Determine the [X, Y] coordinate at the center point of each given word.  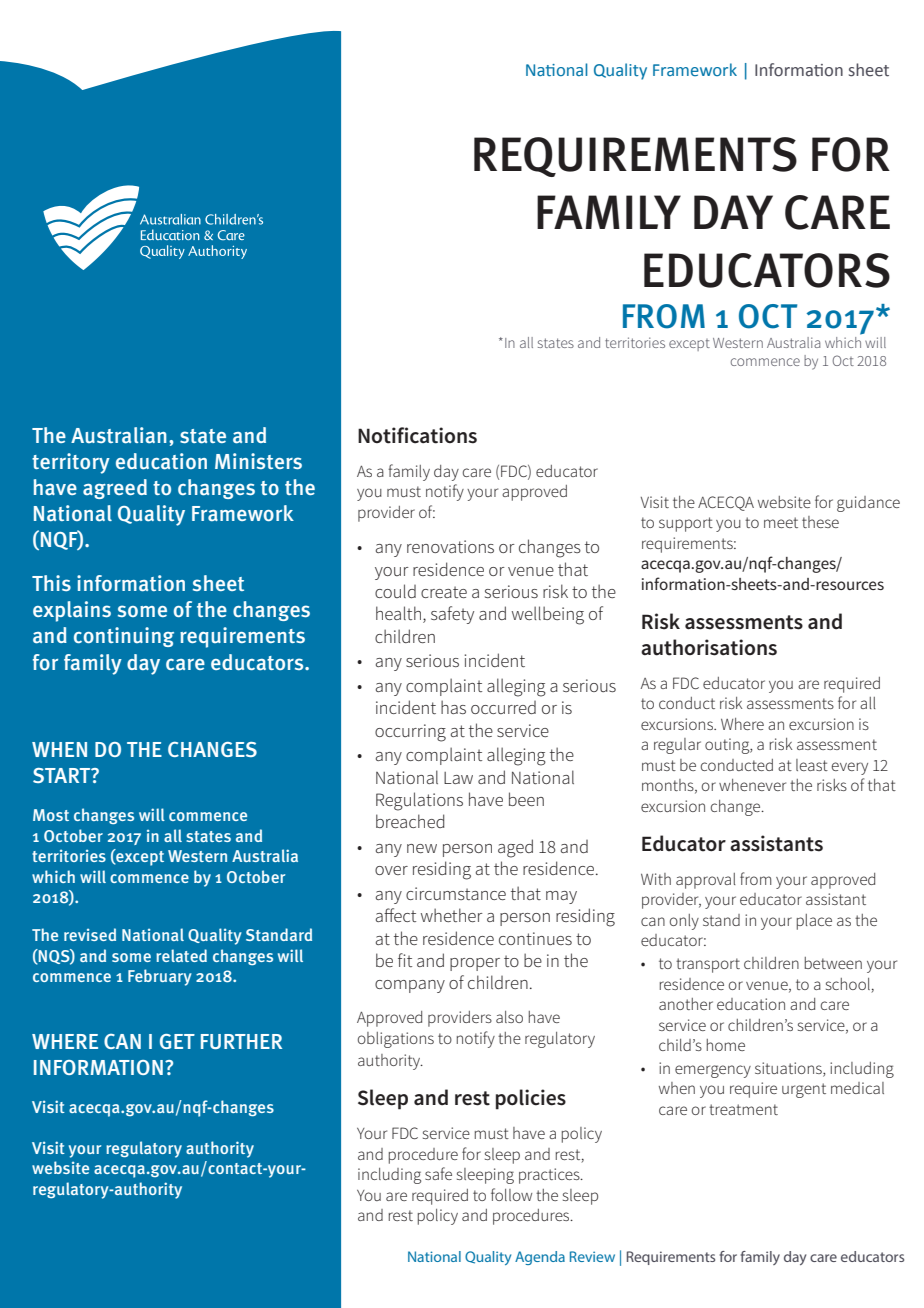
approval [706, 881]
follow [511, 1194]
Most [51, 815]
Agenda [540, 1258]
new [422, 848]
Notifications [417, 435]
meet [781, 522]
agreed [115, 489]
